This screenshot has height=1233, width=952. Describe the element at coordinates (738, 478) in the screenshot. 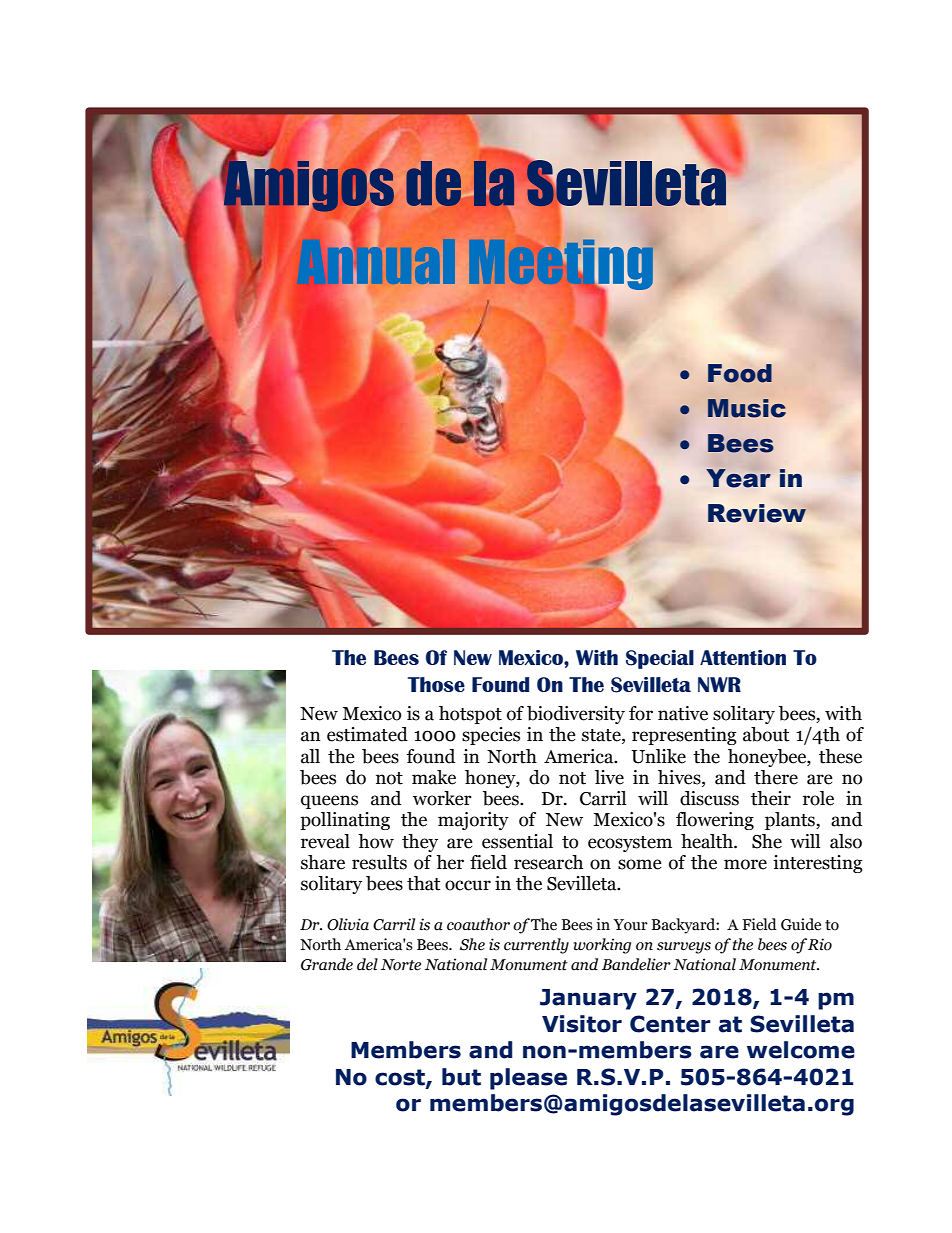

I see `Year` at that location.
